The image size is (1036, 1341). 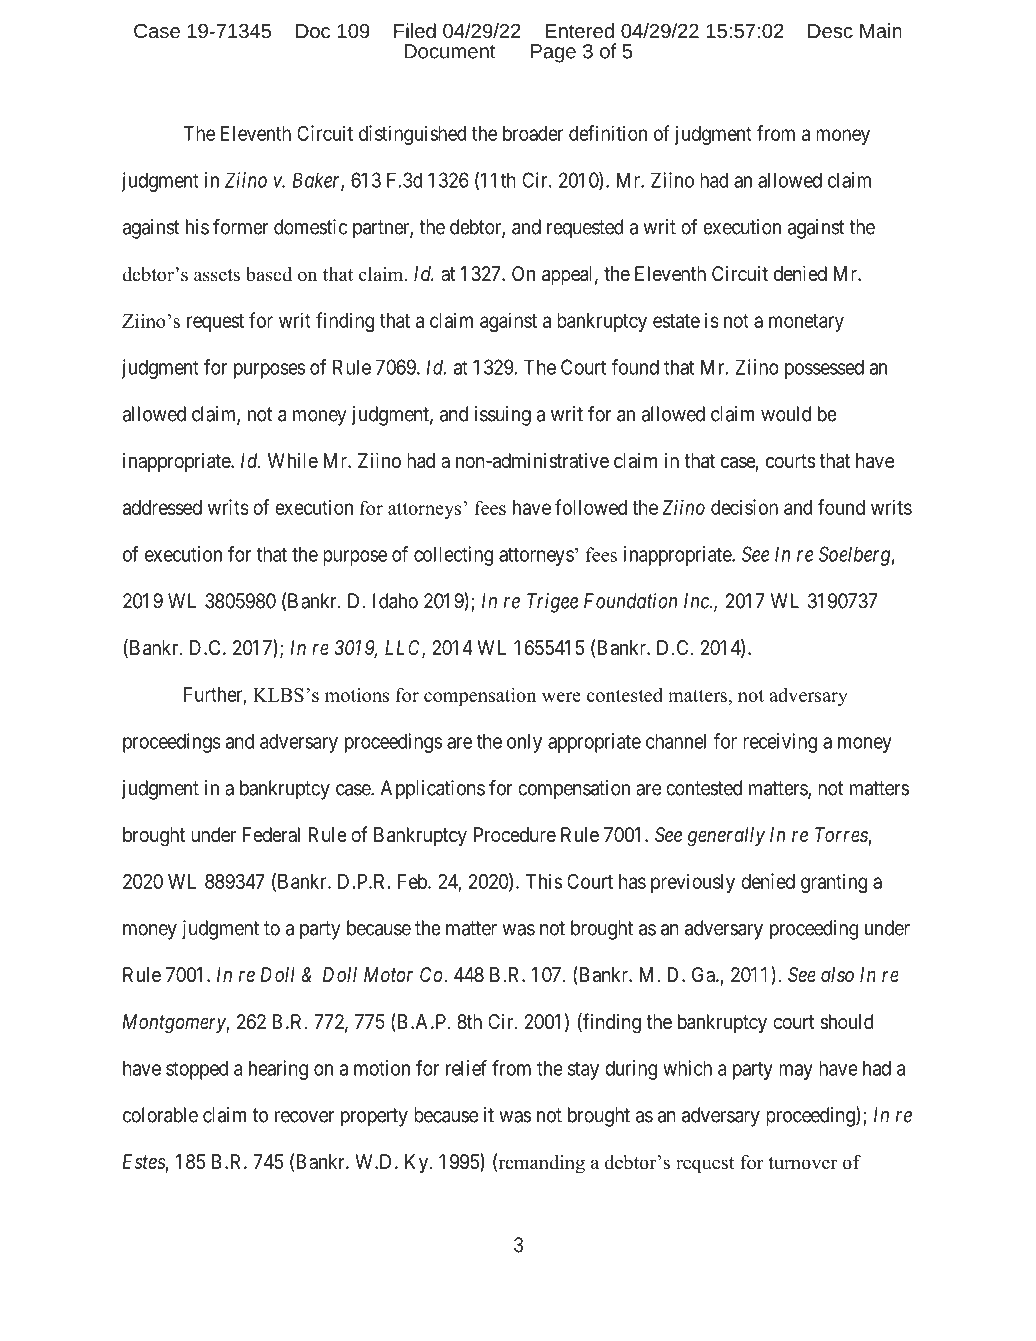 I want to click on collecting, so click(x=453, y=556).
